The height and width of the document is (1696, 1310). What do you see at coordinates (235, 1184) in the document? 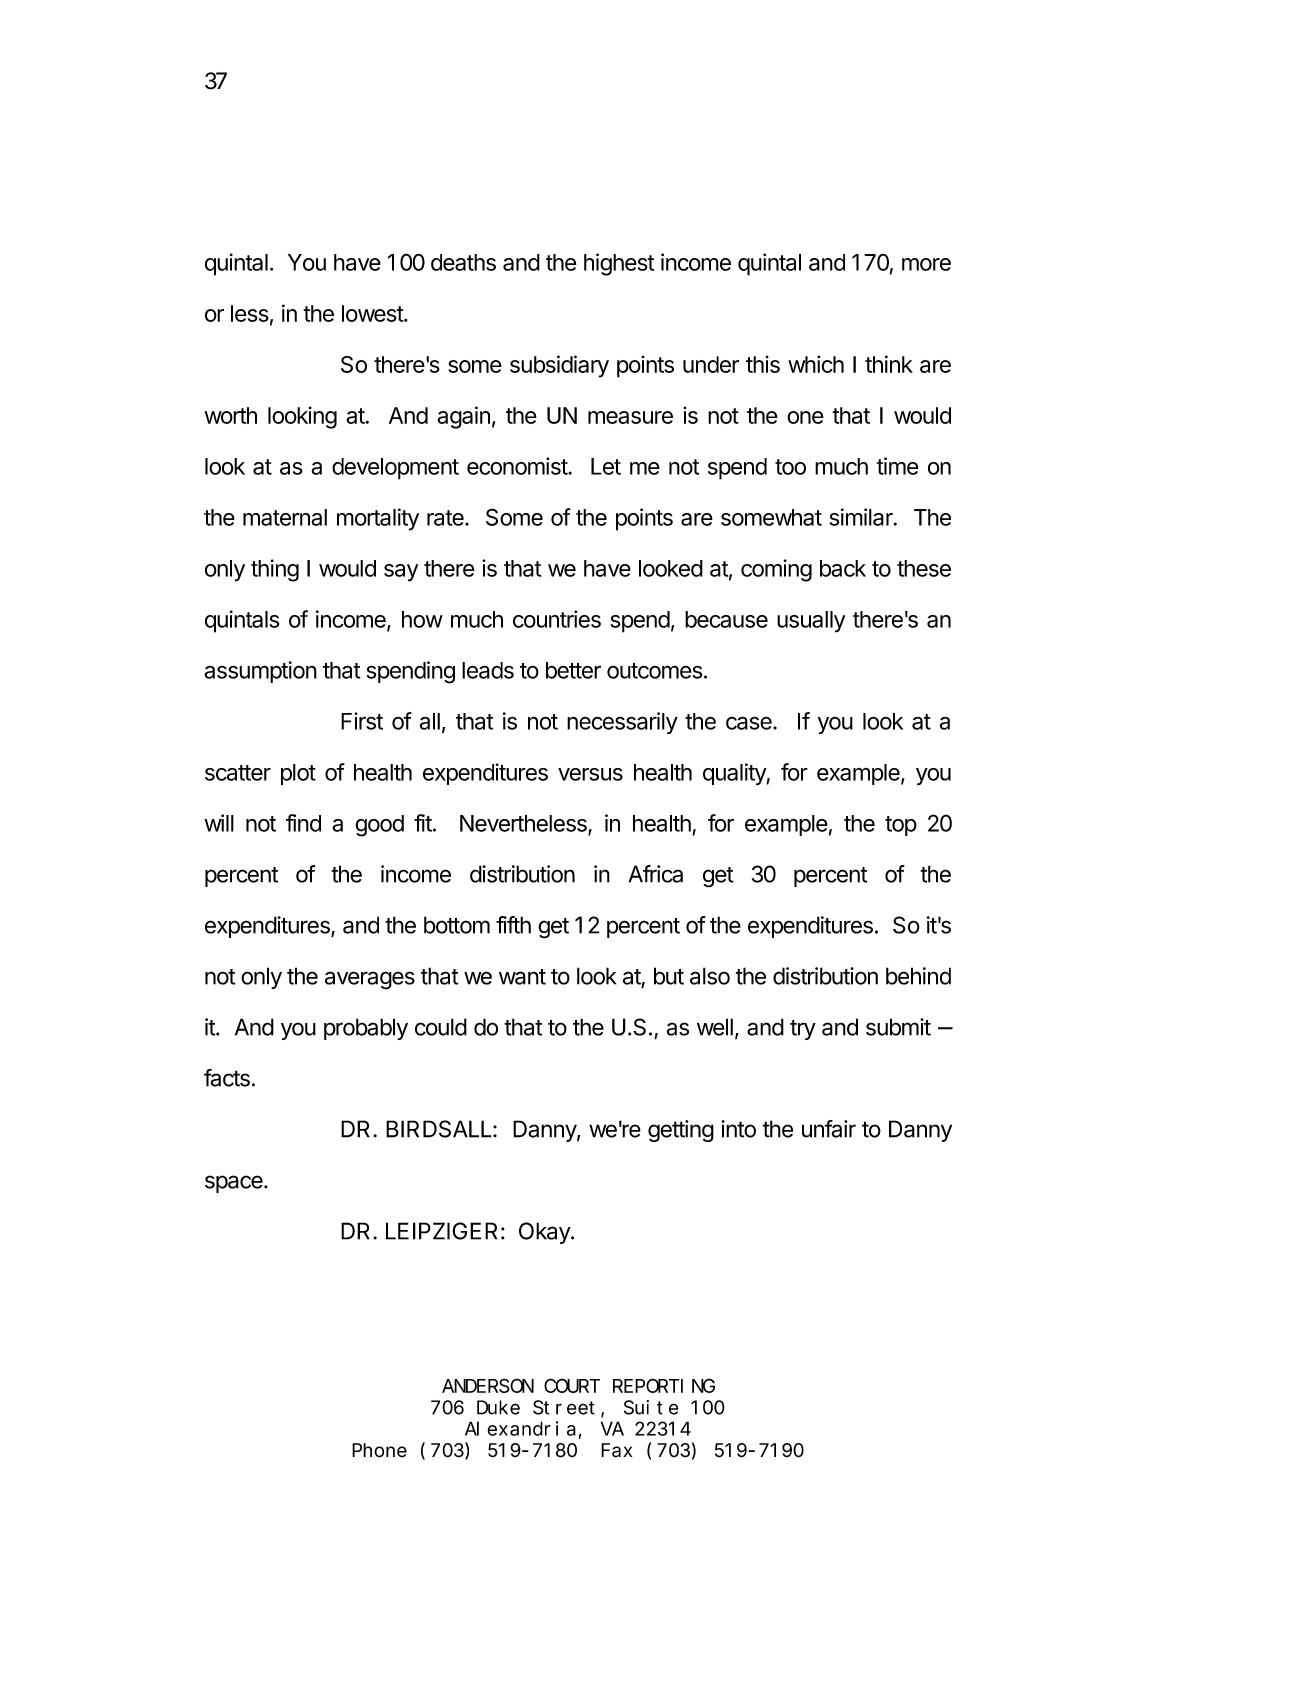
I see `space` at bounding box center [235, 1184].
